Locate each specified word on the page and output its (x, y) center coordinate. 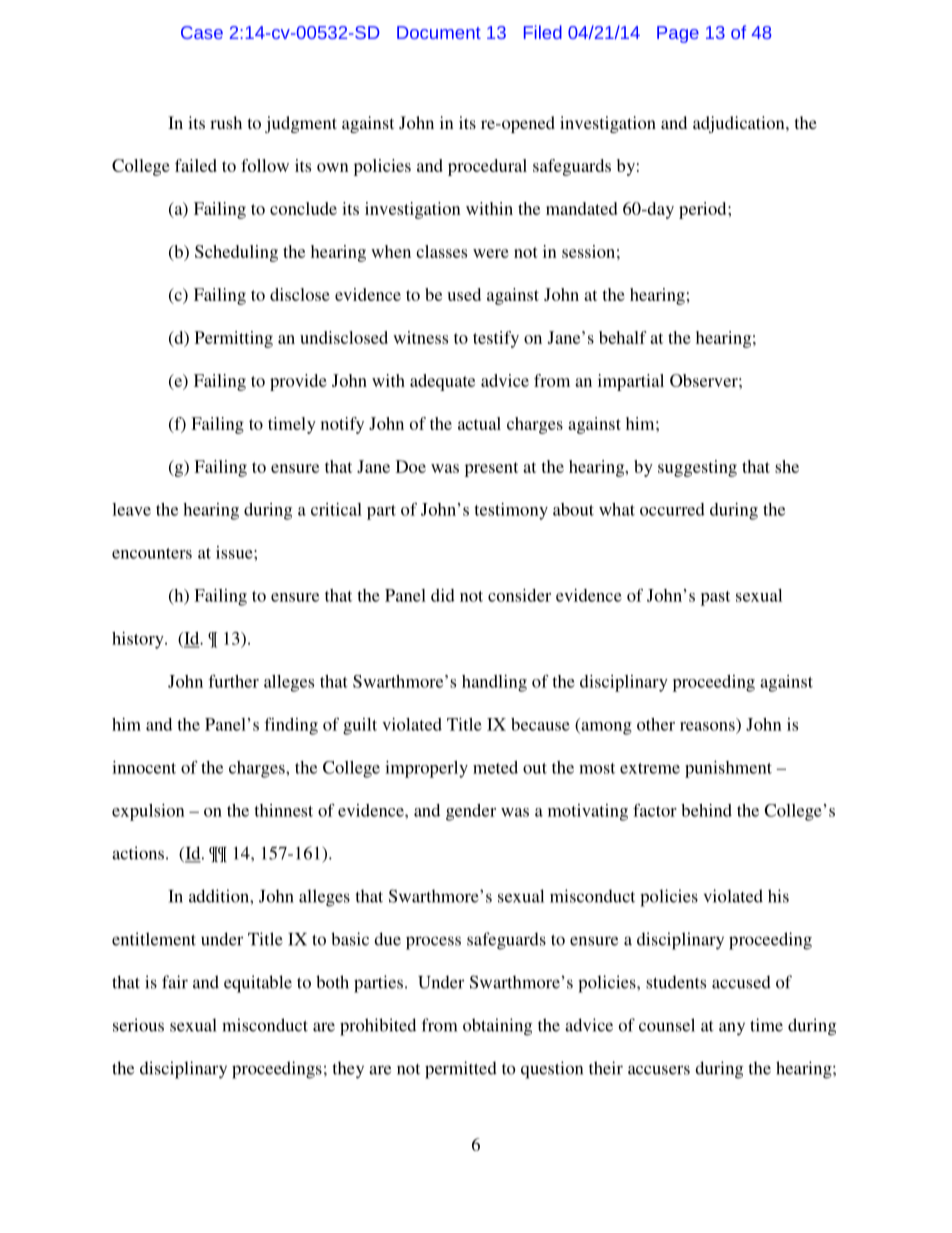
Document (439, 32)
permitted (461, 1070)
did (443, 595)
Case (202, 32)
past (715, 598)
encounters (152, 553)
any (732, 1029)
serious (138, 1025)
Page (678, 34)
